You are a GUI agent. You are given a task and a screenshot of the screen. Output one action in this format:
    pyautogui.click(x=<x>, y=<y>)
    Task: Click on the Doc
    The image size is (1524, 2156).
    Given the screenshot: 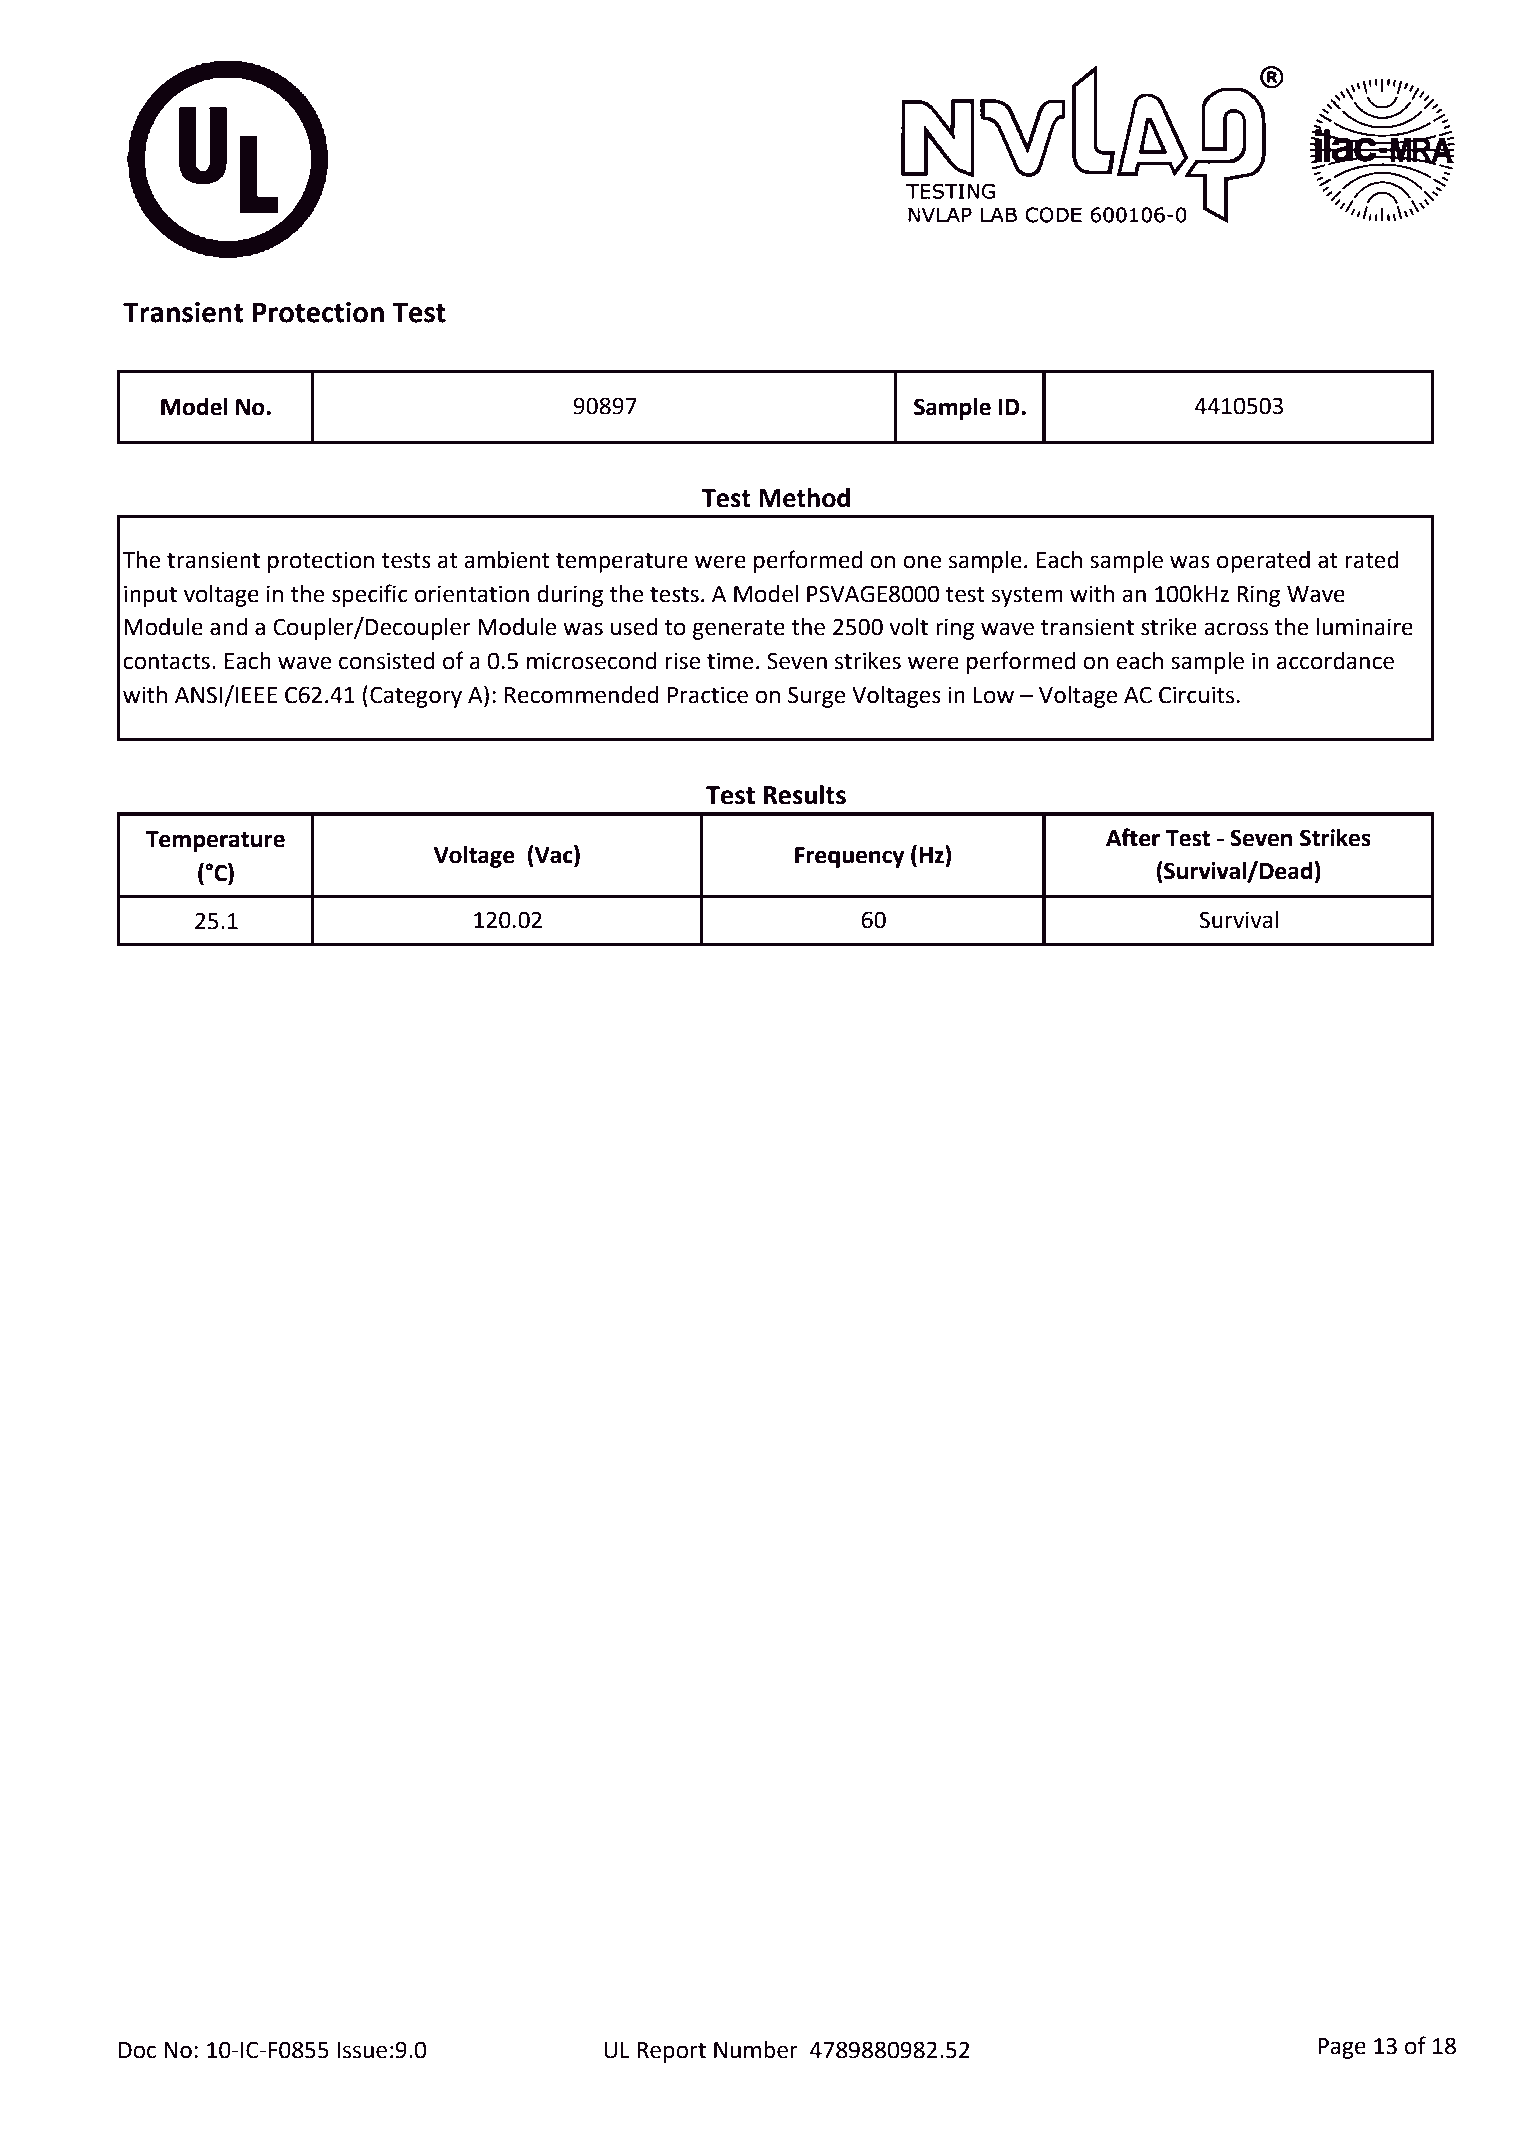 What is the action you would take?
    pyautogui.click(x=137, y=2050)
